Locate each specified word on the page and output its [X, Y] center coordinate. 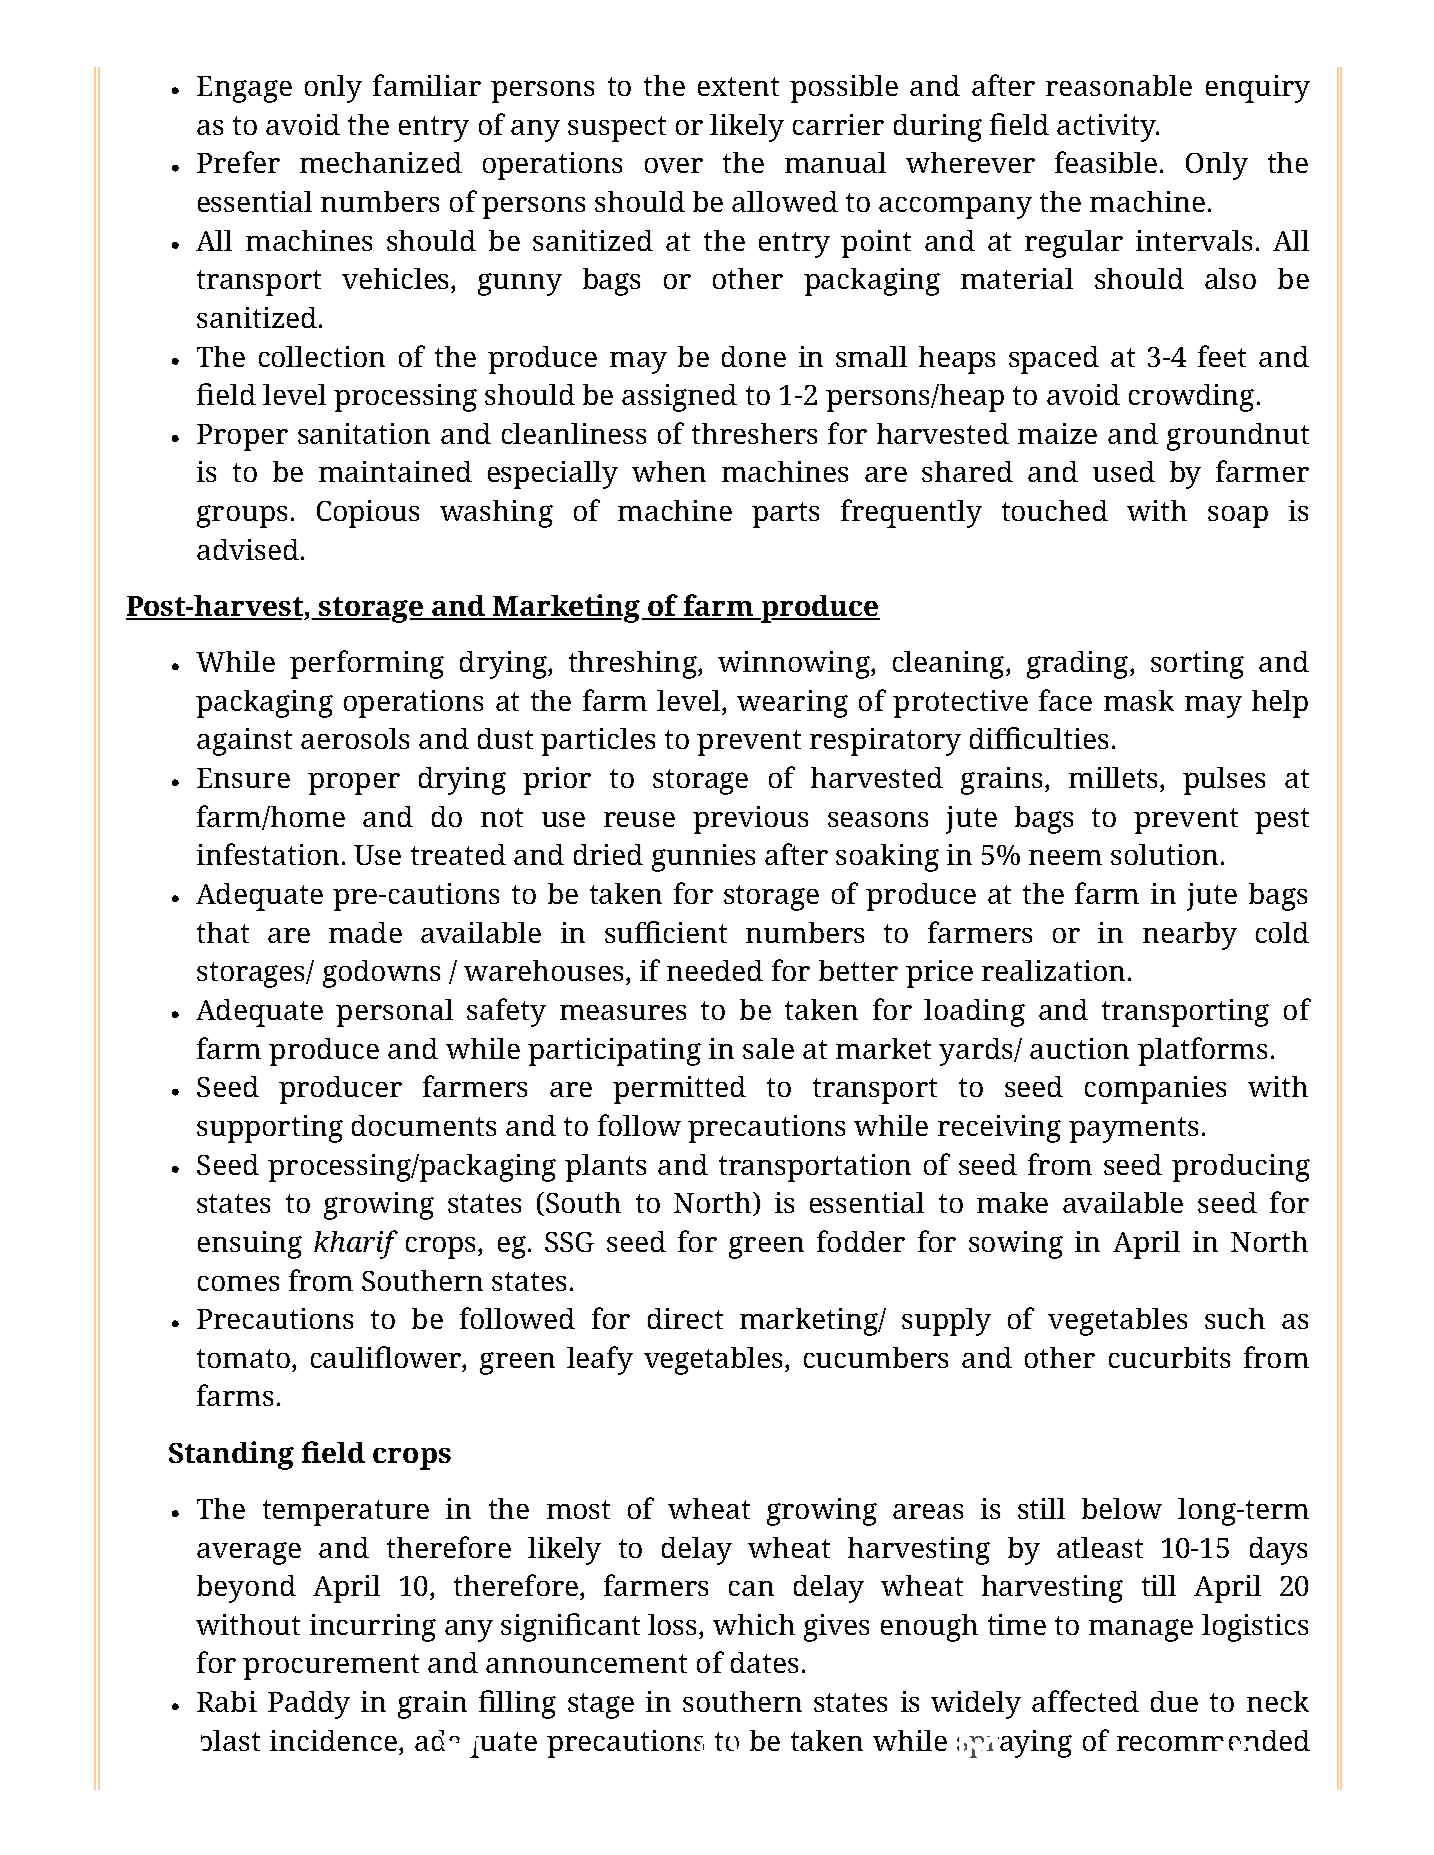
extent [738, 86]
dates [764, 1662]
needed [715, 970]
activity [1108, 128]
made [365, 932]
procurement [331, 1667]
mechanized [381, 162]
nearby [1190, 936]
